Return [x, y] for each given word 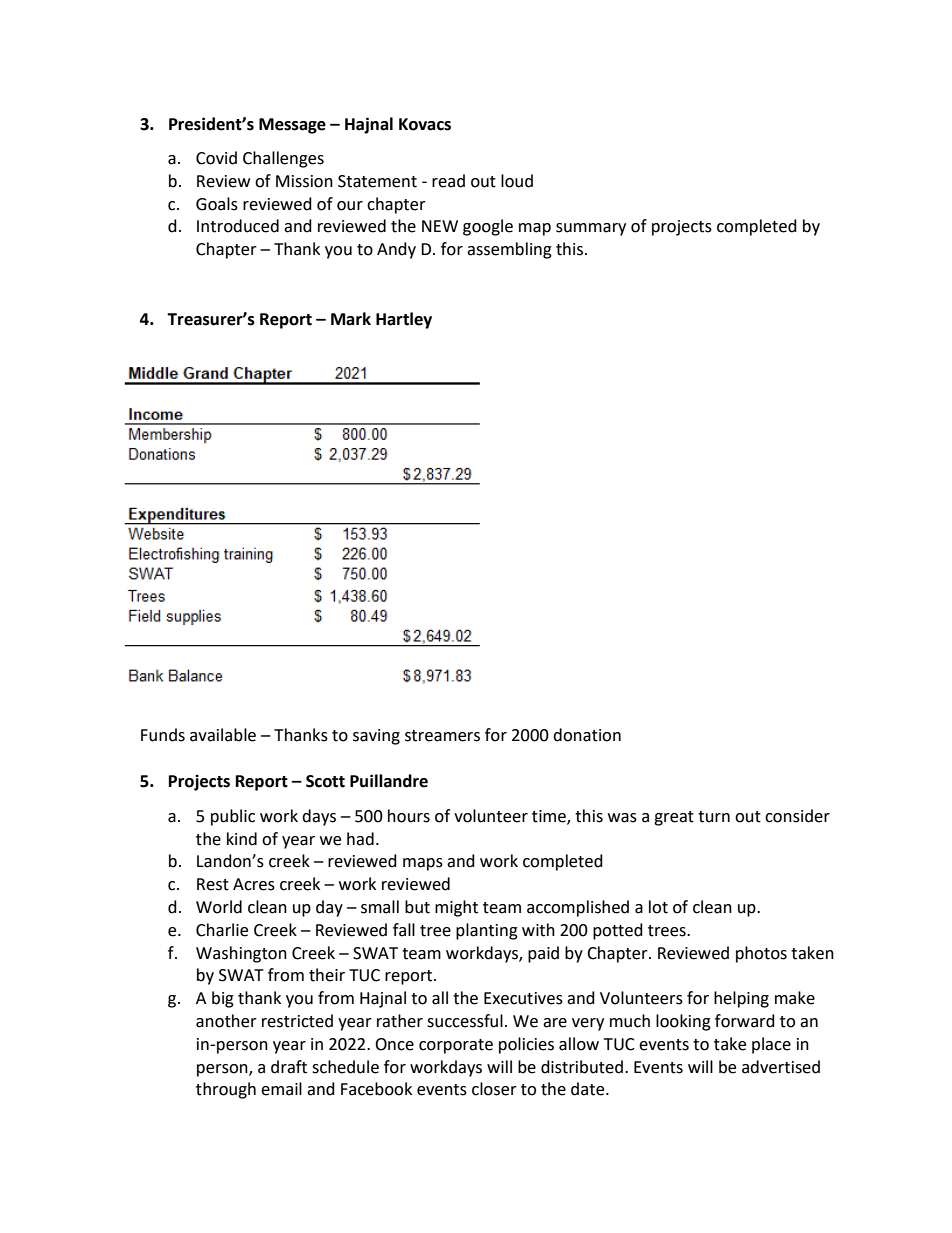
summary [591, 229]
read [448, 181]
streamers [442, 736]
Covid [216, 158]
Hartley [404, 320]
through [226, 1090]
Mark [351, 319]
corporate [456, 1046]
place [771, 1045]
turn [714, 817]
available [223, 735]
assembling [509, 250]
